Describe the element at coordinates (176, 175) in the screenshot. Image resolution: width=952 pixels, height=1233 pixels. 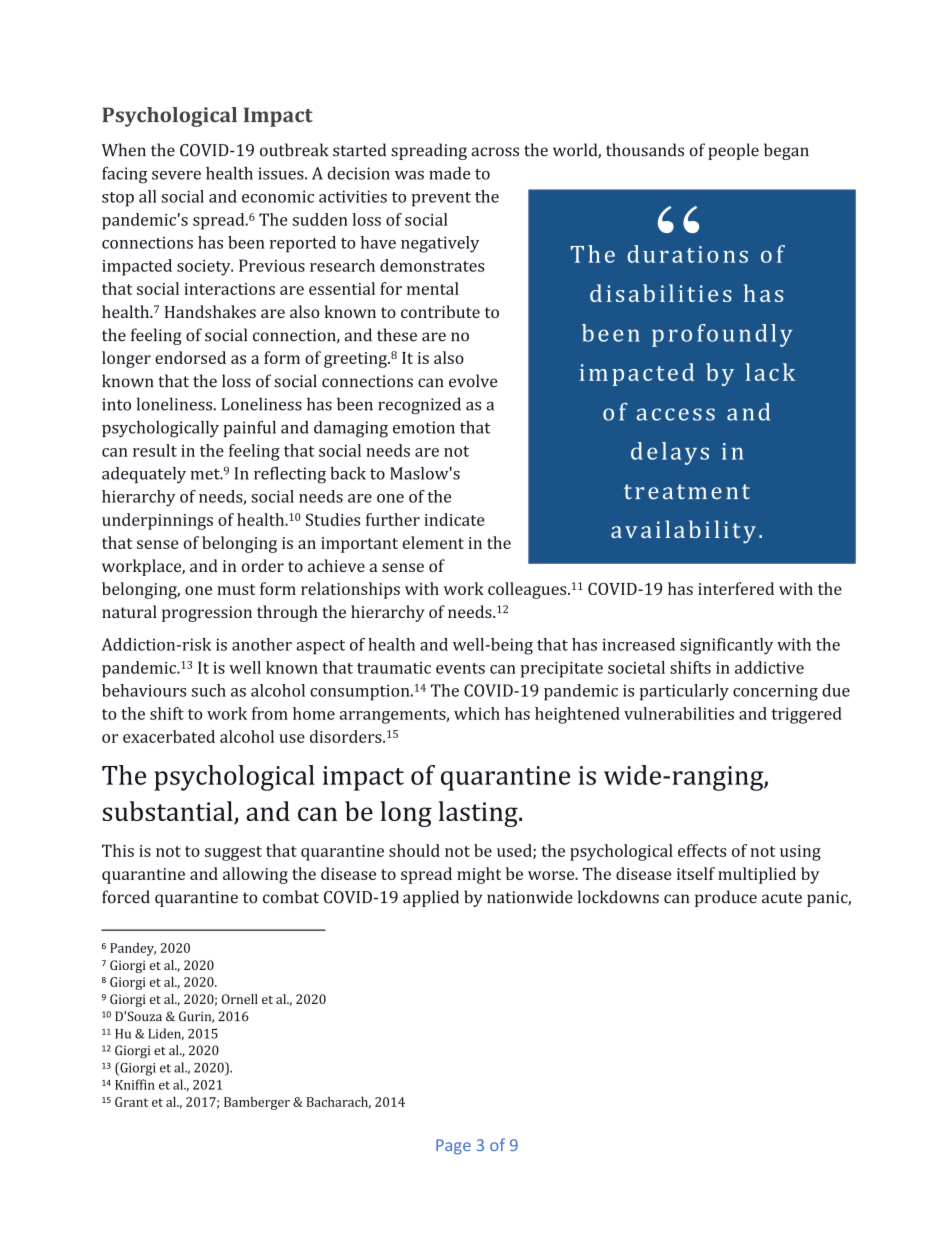
I see `severe` at that location.
